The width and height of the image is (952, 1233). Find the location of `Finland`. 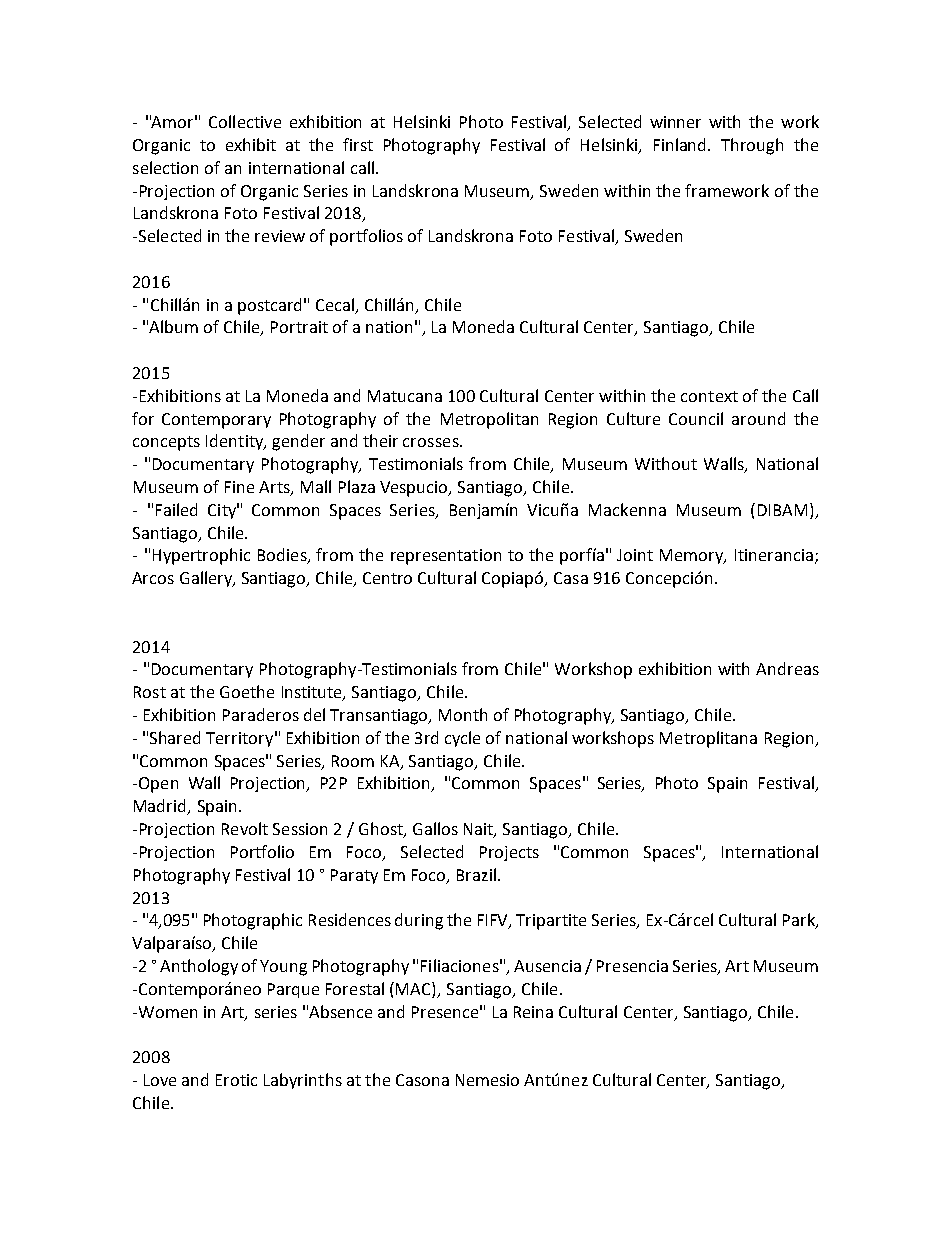

Finland is located at coordinates (681, 144).
